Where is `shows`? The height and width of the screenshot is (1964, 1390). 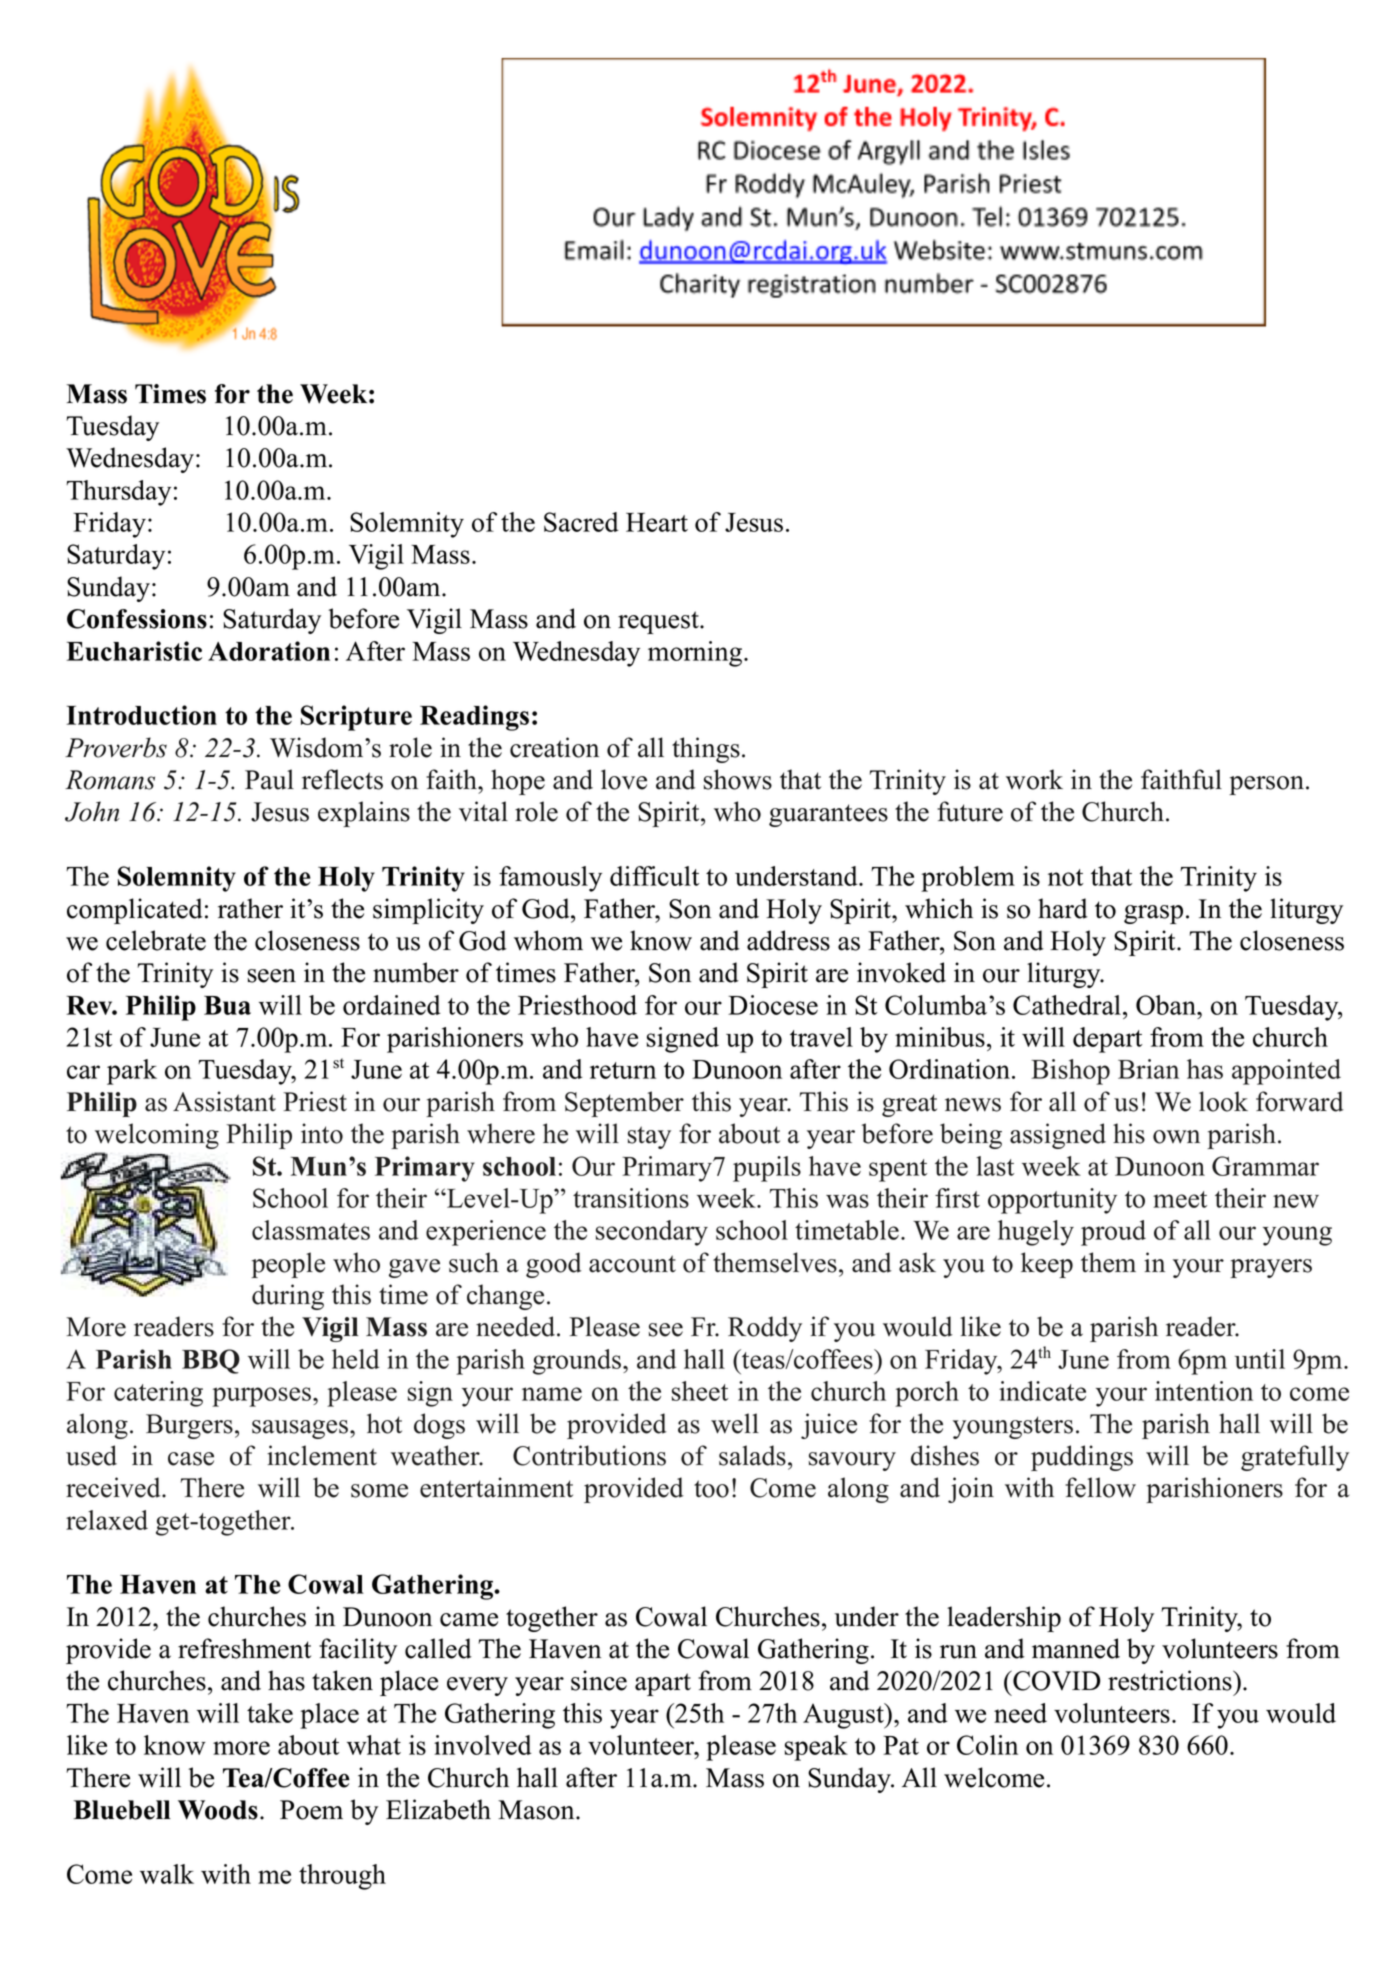
shows is located at coordinates (738, 779).
